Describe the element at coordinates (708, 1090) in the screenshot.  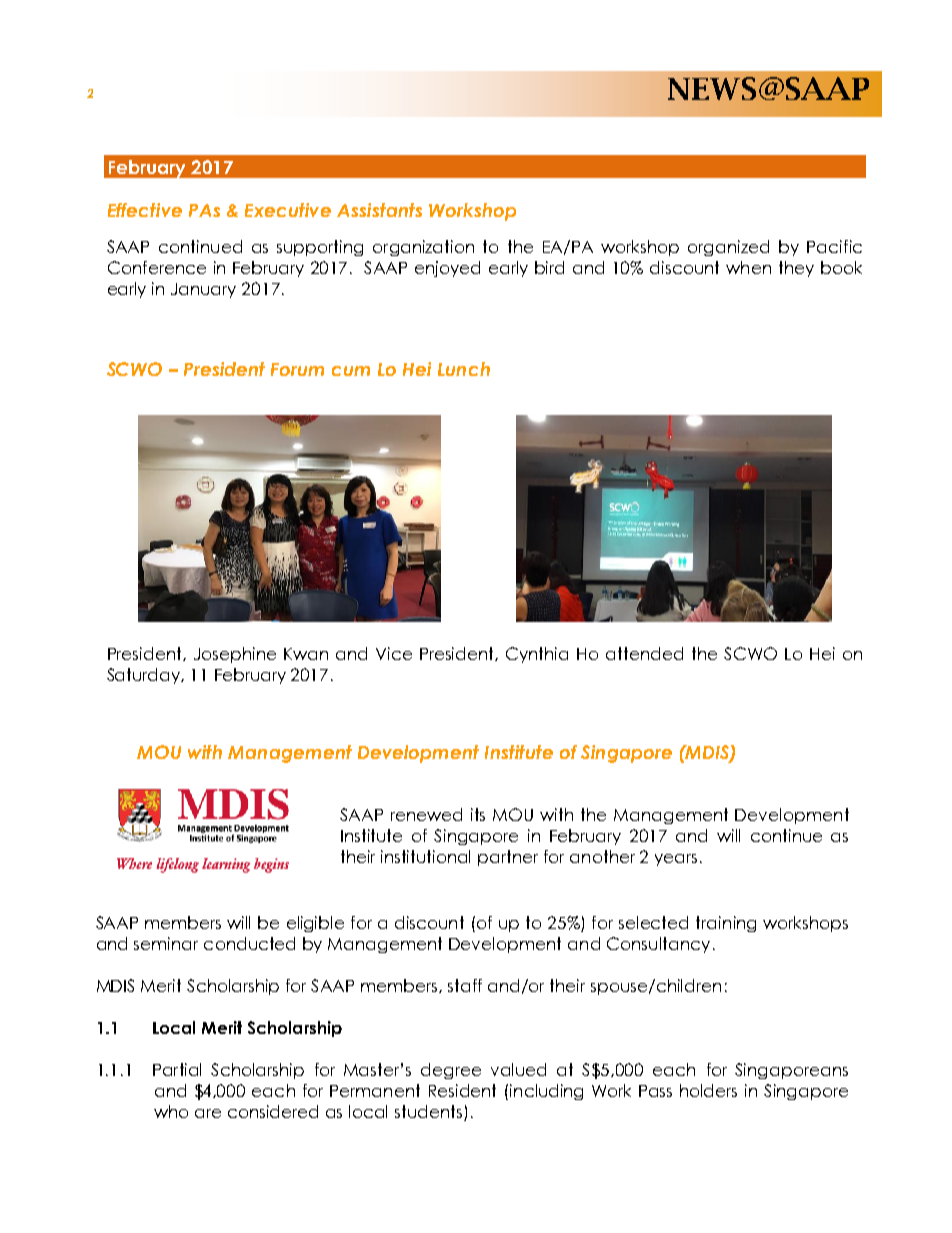
I see `holders` at that location.
